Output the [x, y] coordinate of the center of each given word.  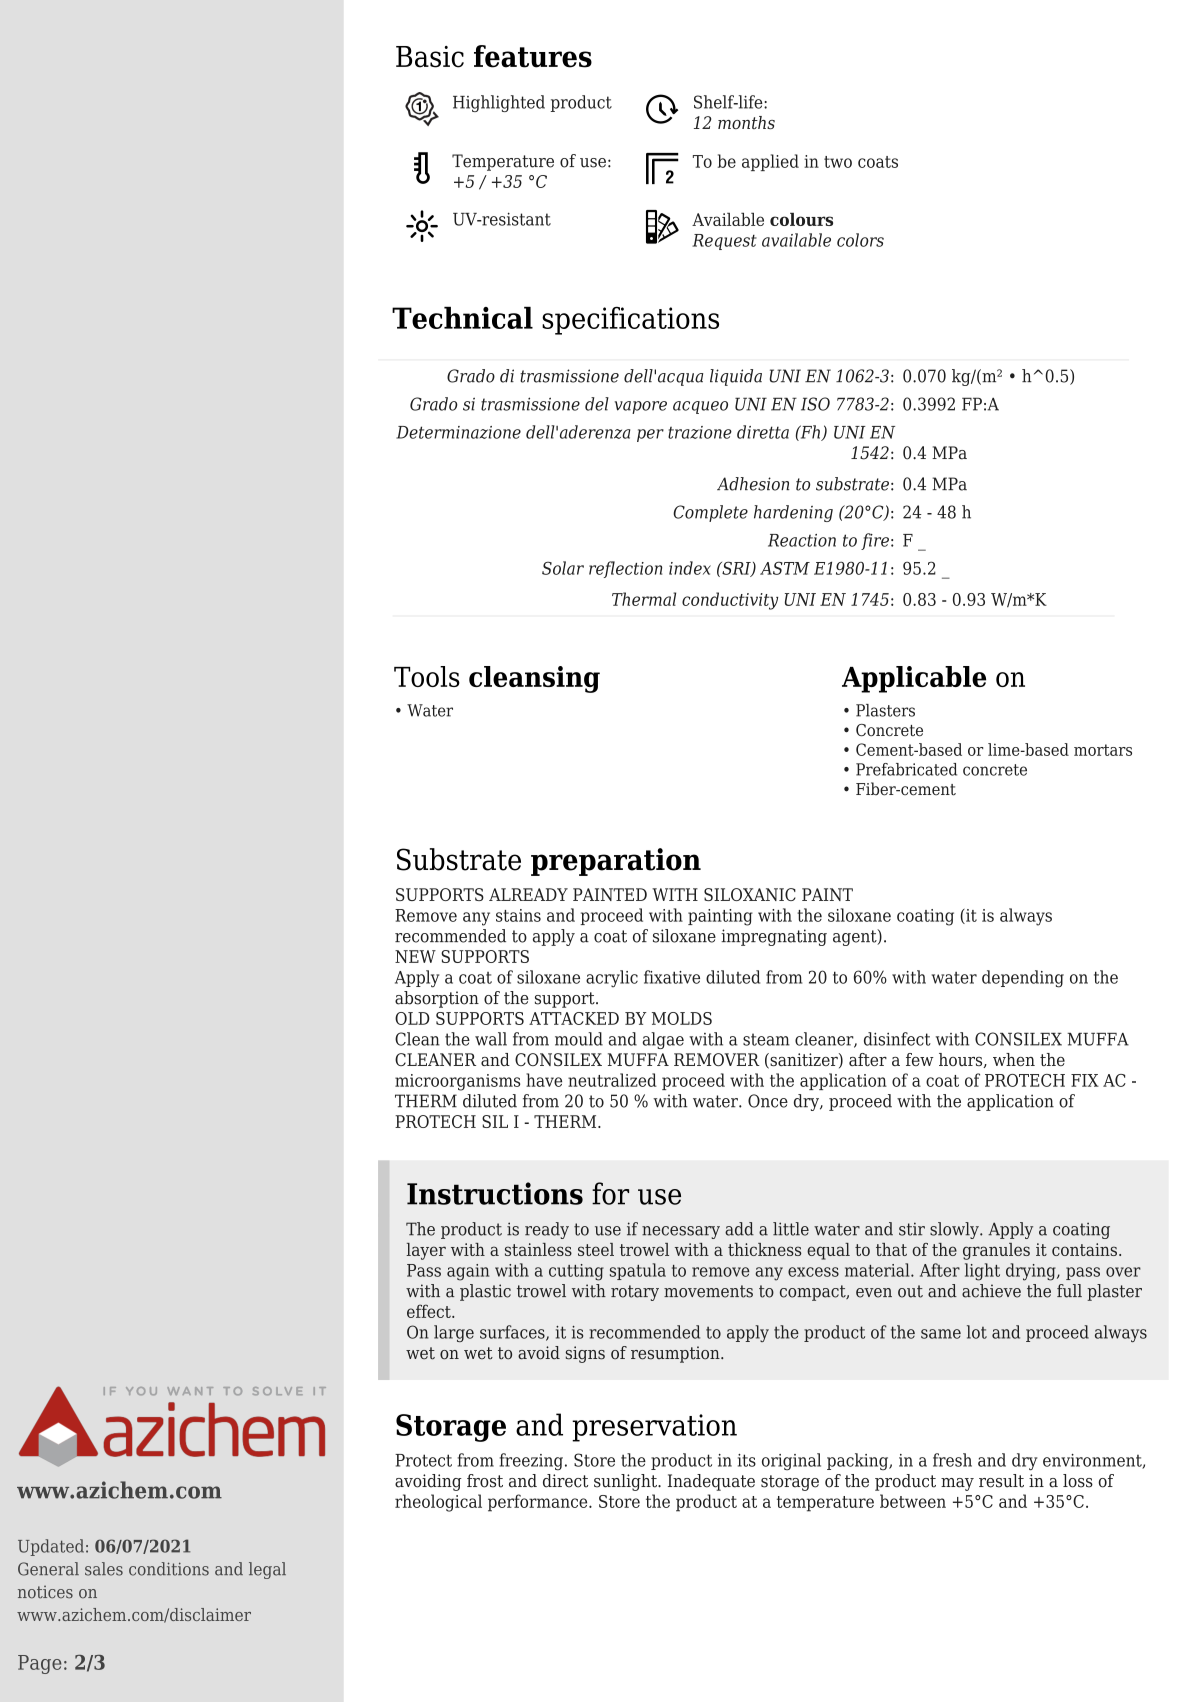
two [838, 162]
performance [539, 1503]
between [913, 1501]
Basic [430, 57]
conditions [169, 1569]
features [533, 56]
